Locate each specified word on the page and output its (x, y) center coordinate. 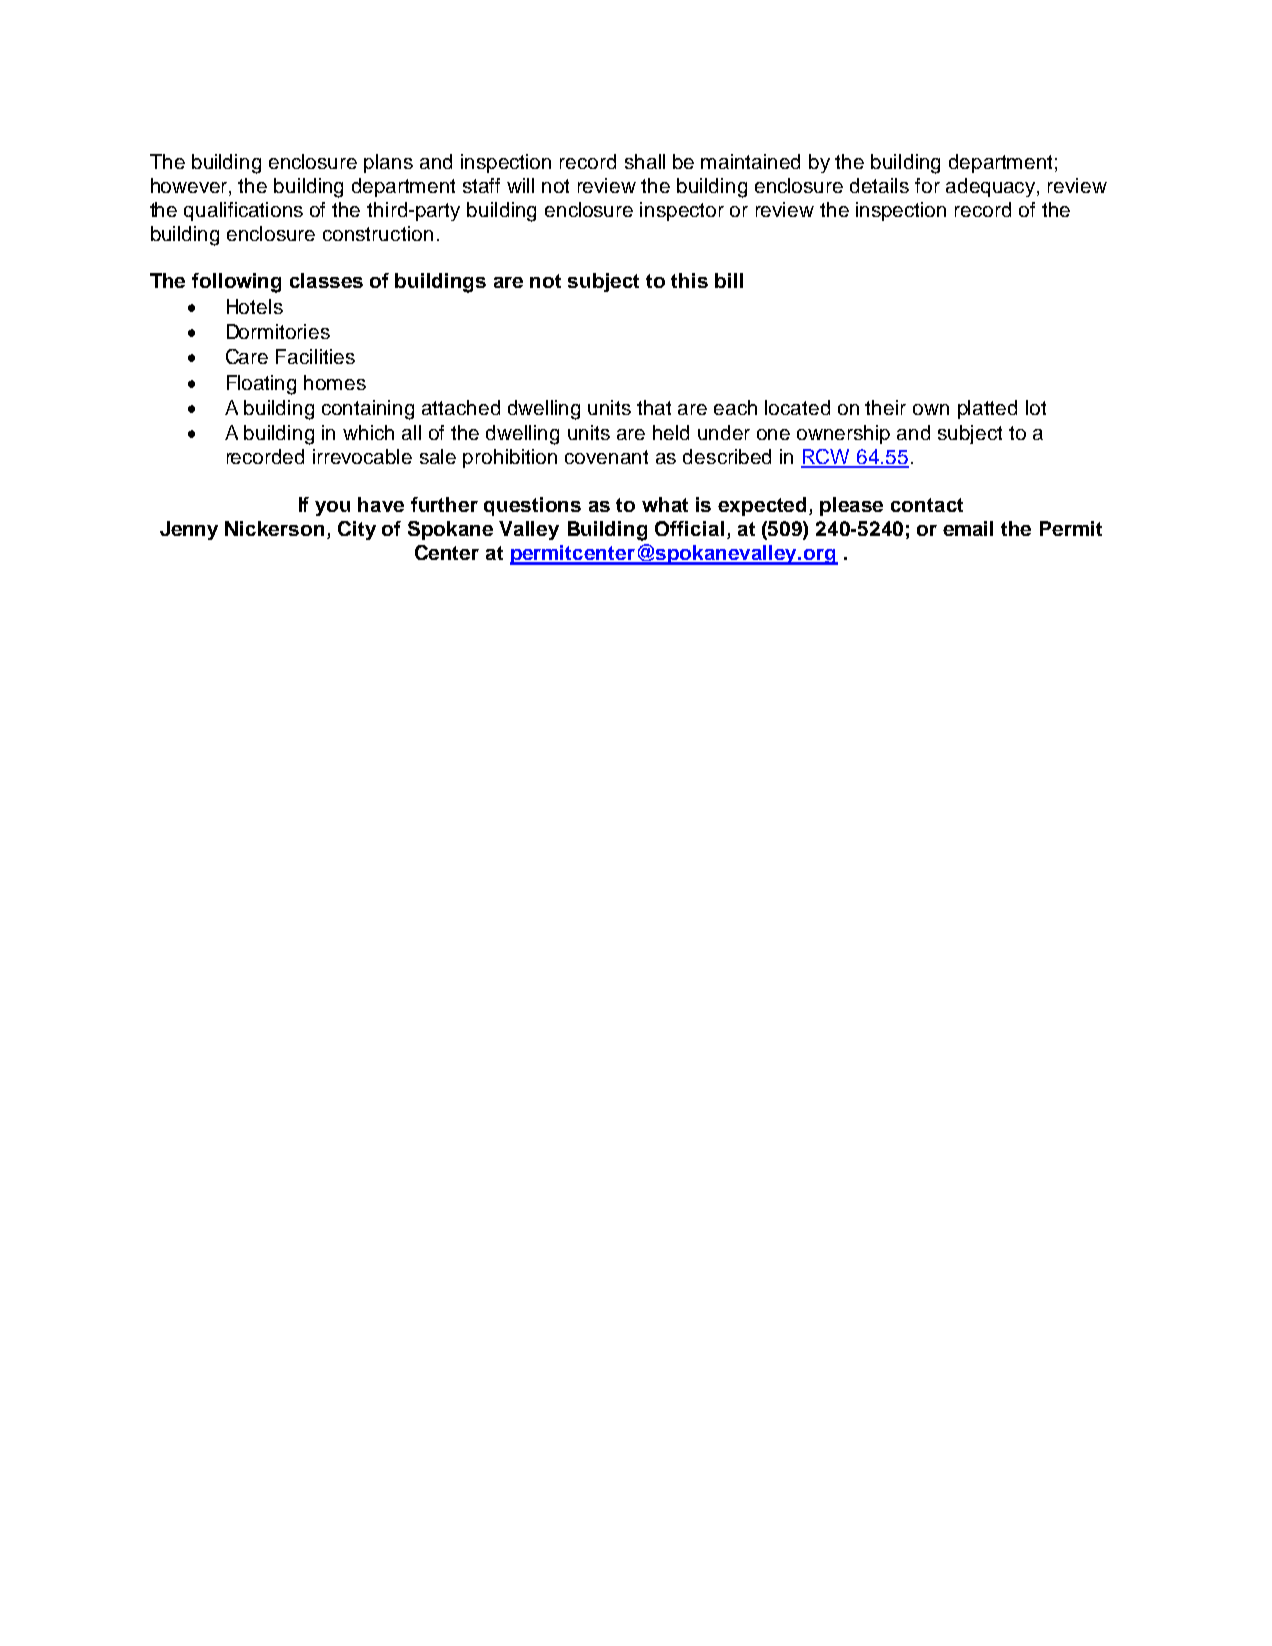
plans (388, 163)
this (689, 280)
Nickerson (274, 528)
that (654, 407)
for (927, 185)
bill (729, 280)
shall (645, 161)
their (885, 407)
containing (368, 410)
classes (326, 280)
